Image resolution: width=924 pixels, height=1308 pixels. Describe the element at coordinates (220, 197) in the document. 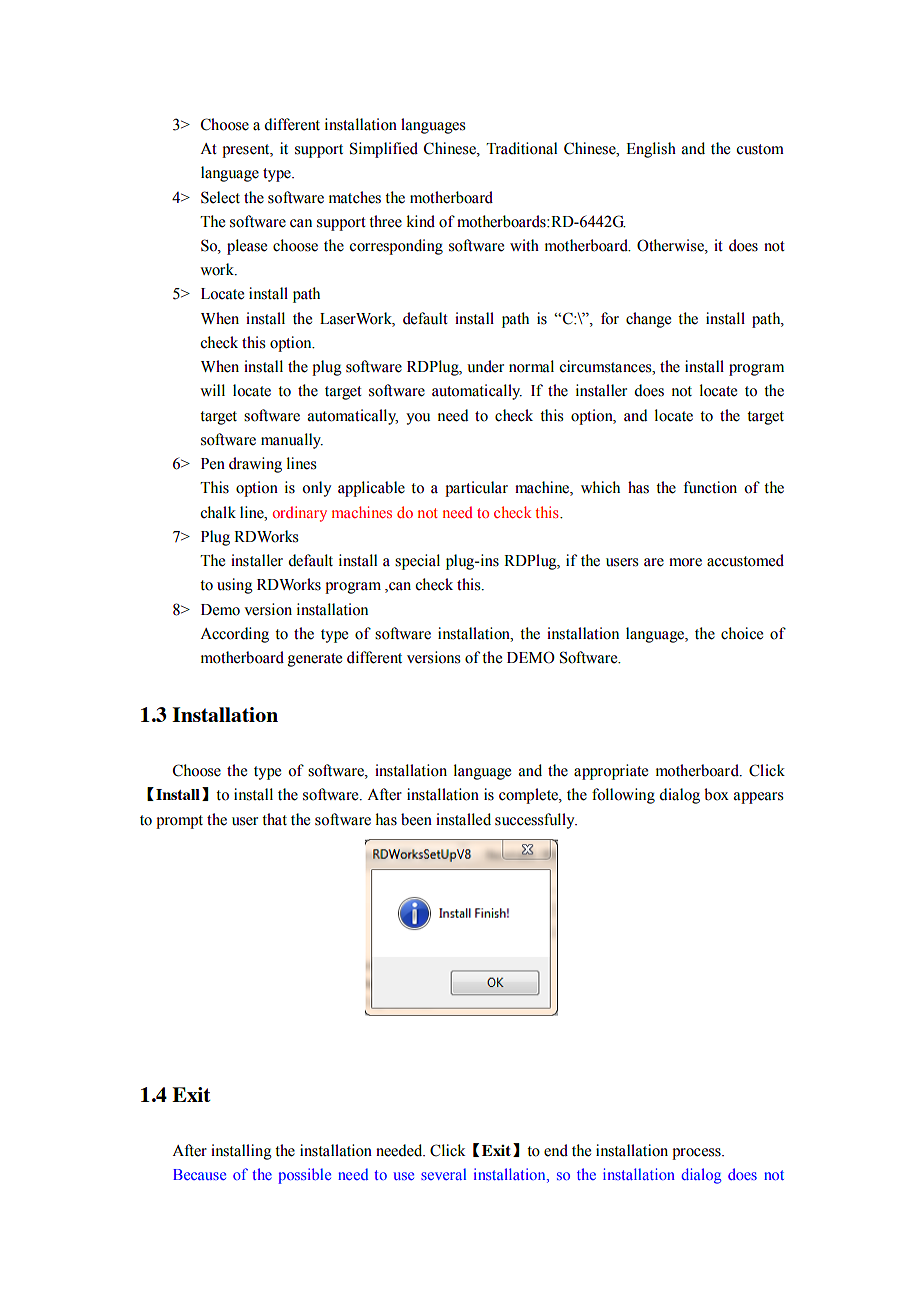

I see `Select` at that location.
